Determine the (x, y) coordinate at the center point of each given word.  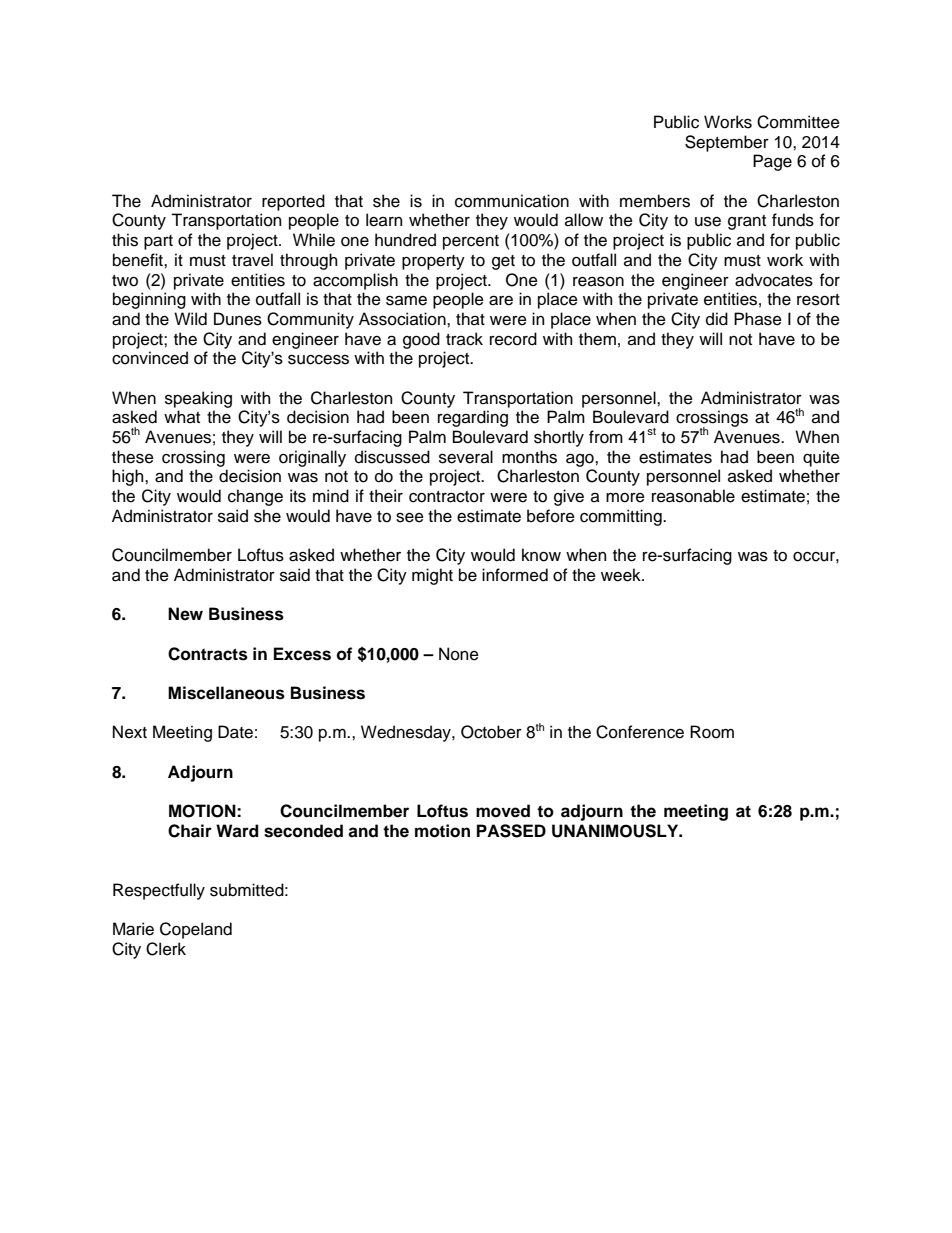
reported (293, 202)
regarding (473, 418)
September (727, 143)
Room (712, 732)
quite (821, 458)
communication (512, 201)
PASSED (511, 831)
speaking (198, 399)
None (459, 654)
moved (503, 811)
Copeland (196, 930)
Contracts (208, 654)
